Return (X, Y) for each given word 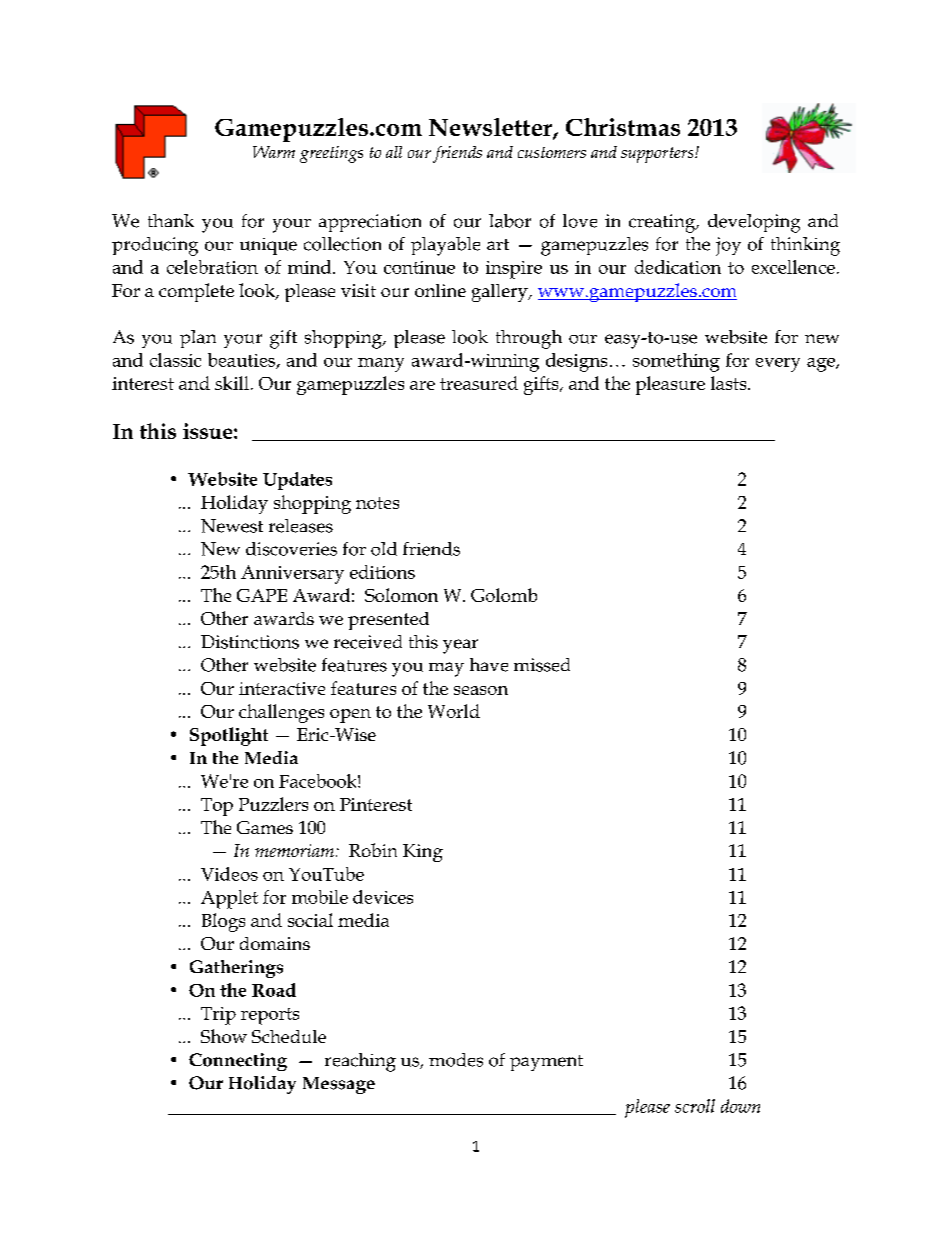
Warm (274, 152)
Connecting (238, 1062)
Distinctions (250, 642)
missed (542, 665)
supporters (658, 155)
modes (456, 1060)
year (460, 646)
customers (552, 152)
